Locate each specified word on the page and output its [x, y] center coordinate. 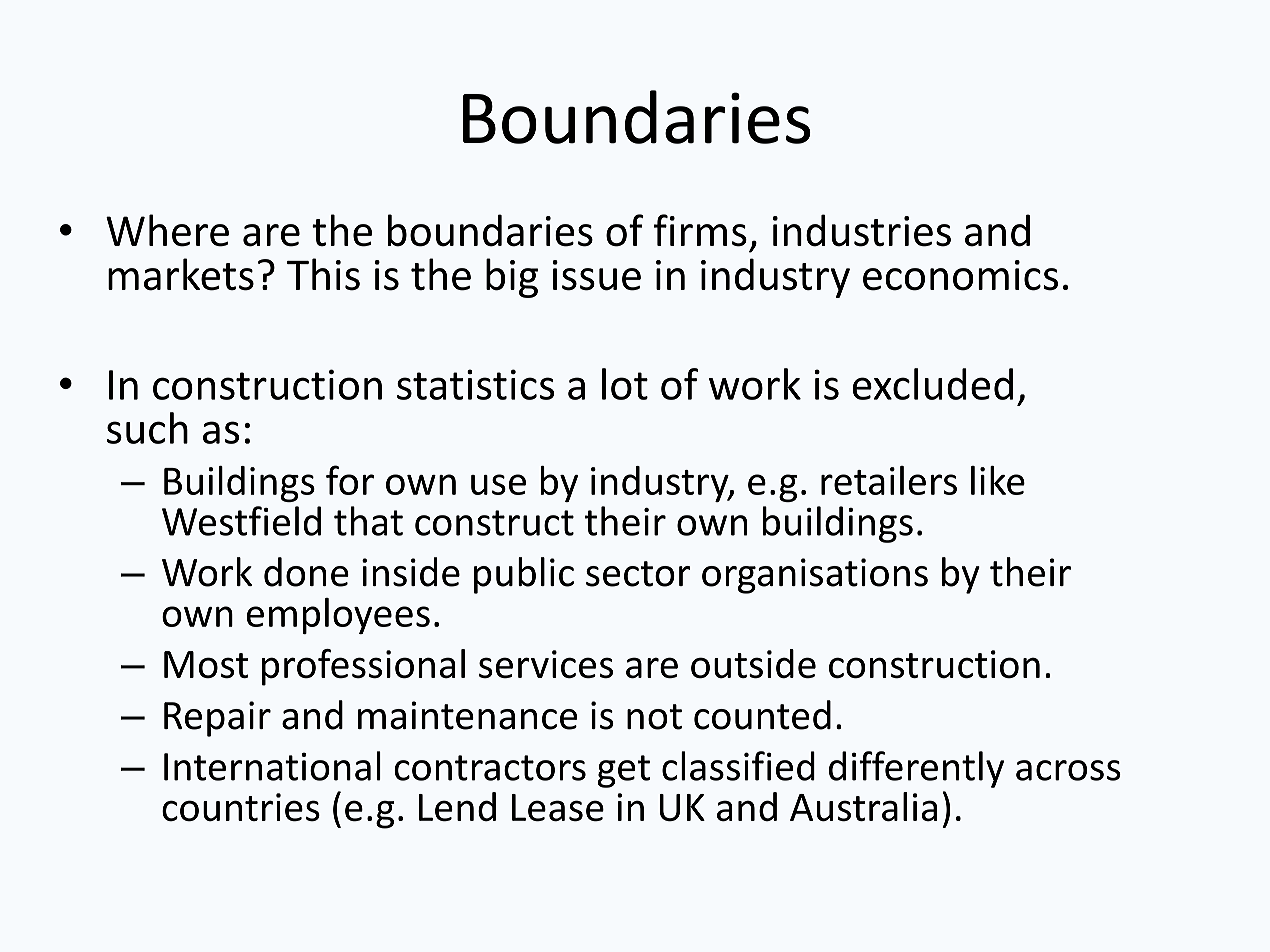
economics [960, 275]
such [147, 428]
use [498, 484]
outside [753, 664]
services [546, 664]
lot [625, 384]
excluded [932, 384]
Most [206, 664]
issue [596, 275]
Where [167, 230]
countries [241, 807]
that [368, 521]
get [623, 771]
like [998, 480]
